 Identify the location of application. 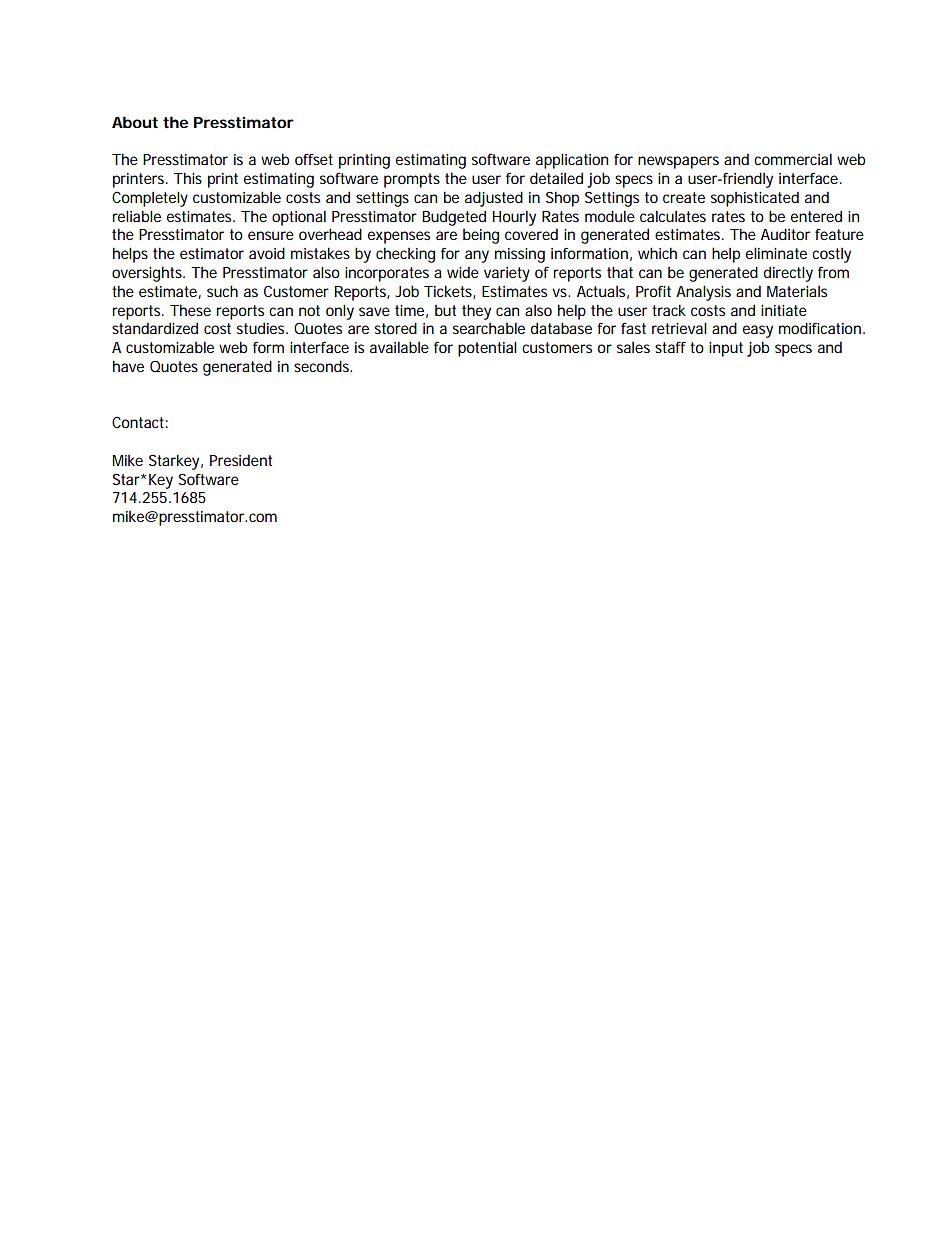
(572, 161).
